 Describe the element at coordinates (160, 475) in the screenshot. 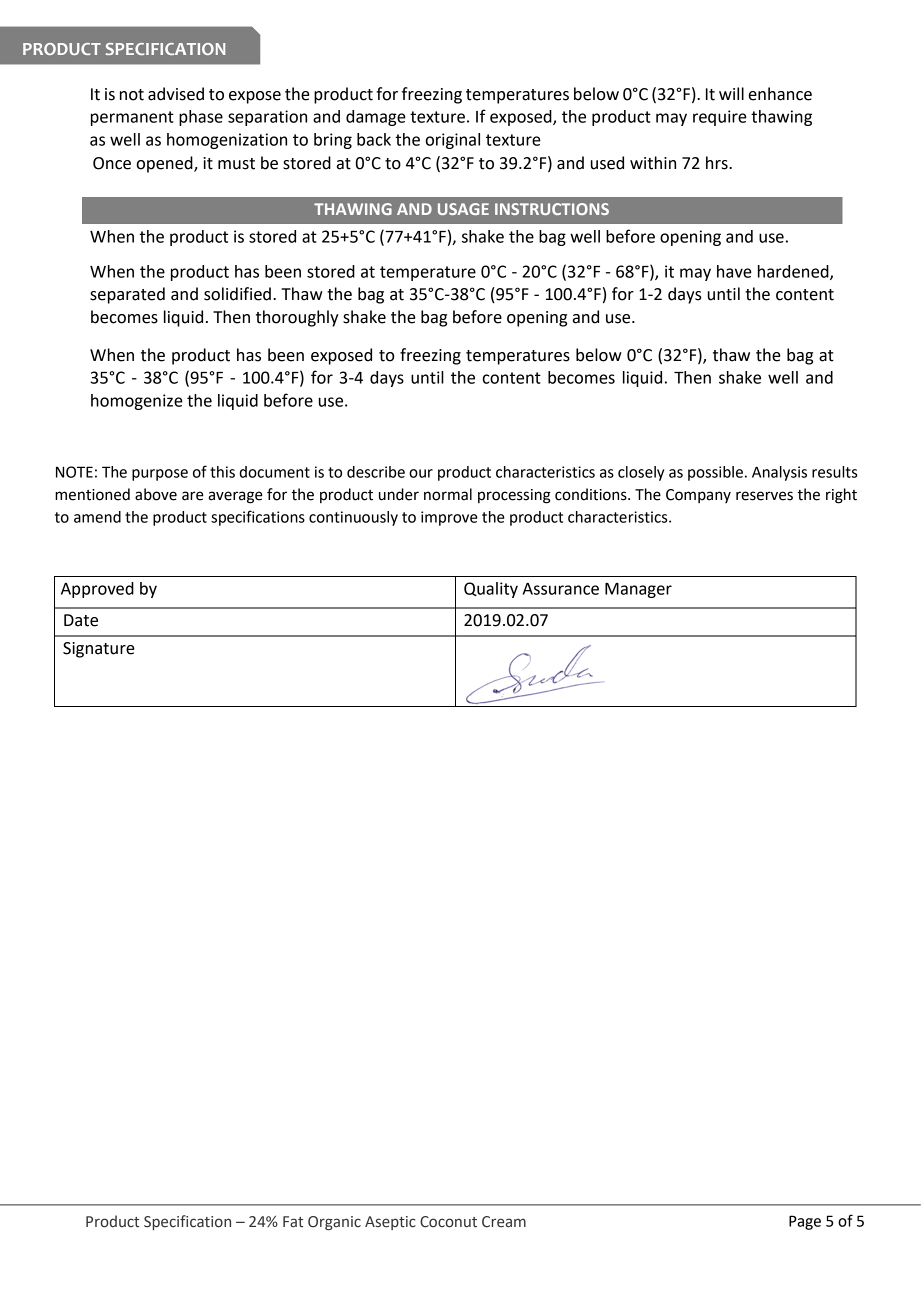

I see `purpose` at that location.
